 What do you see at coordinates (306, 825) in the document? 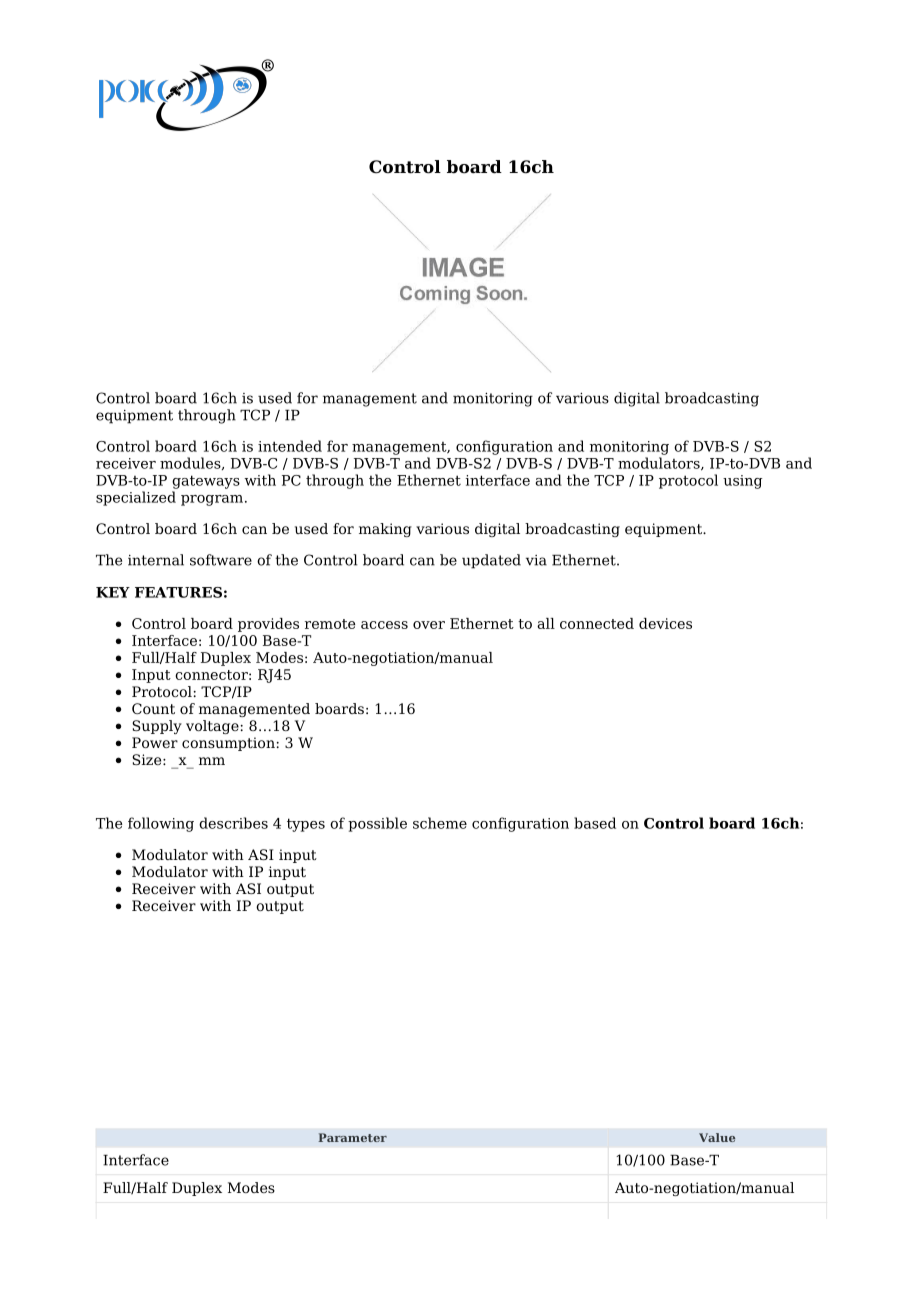
I see `types` at bounding box center [306, 825].
